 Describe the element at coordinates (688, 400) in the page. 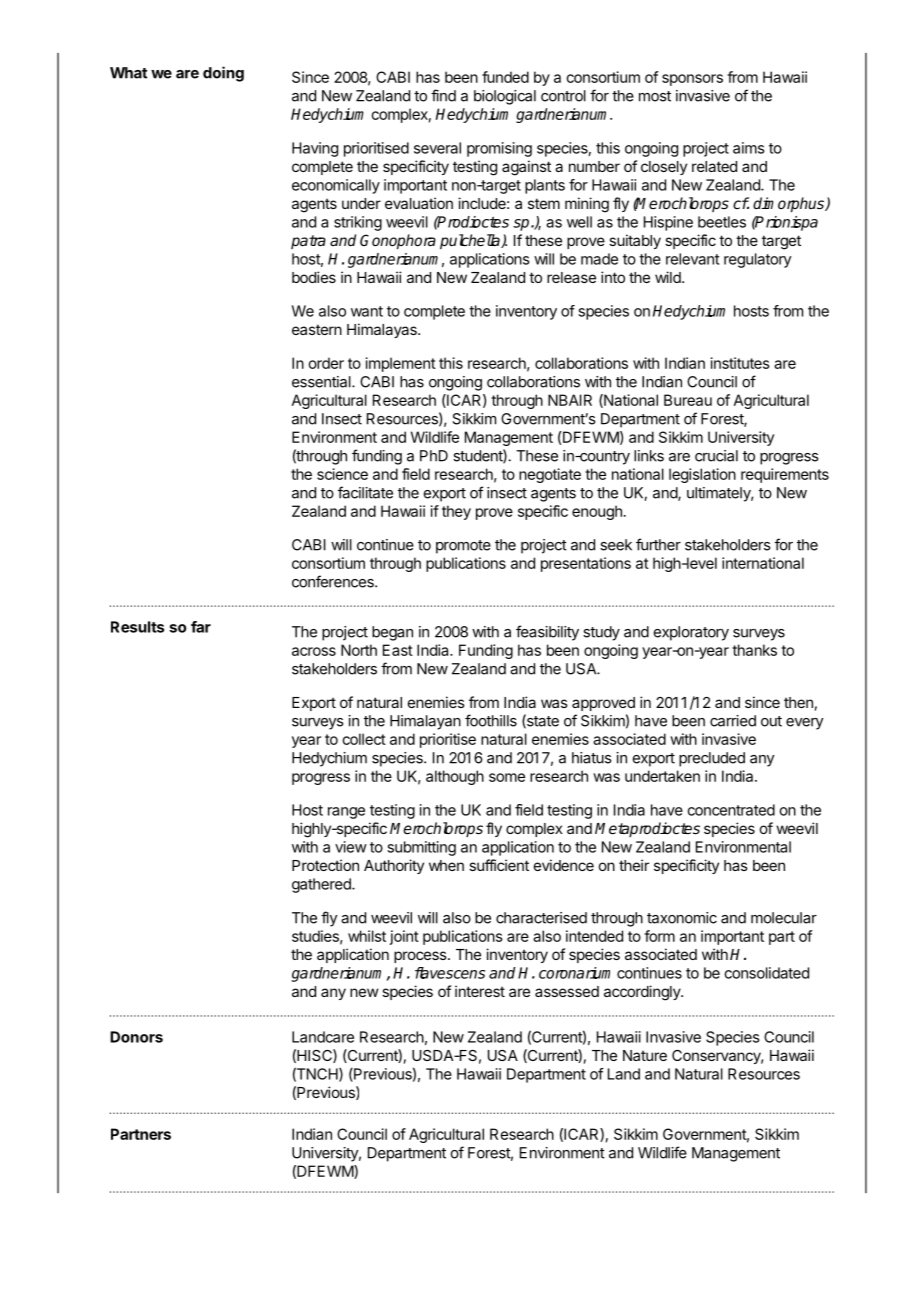

I see `Bureau` at that location.
